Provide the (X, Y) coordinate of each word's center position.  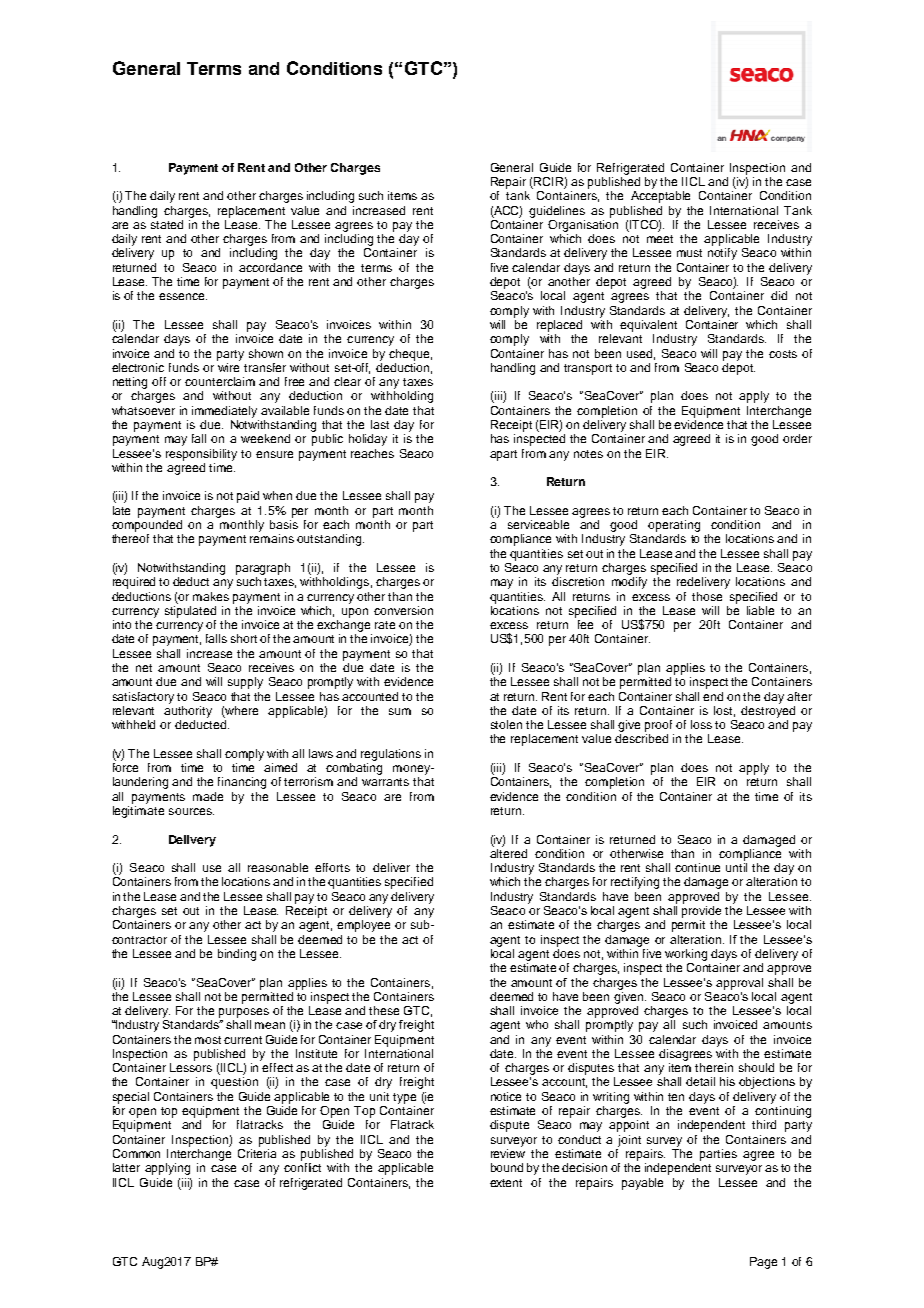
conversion (403, 610)
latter (126, 1167)
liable (760, 610)
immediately (224, 412)
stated (167, 224)
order (797, 438)
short (244, 638)
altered (508, 852)
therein (714, 1067)
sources (191, 811)
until (736, 867)
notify (722, 254)
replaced (559, 326)
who (537, 1024)
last (380, 424)
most (208, 1040)
